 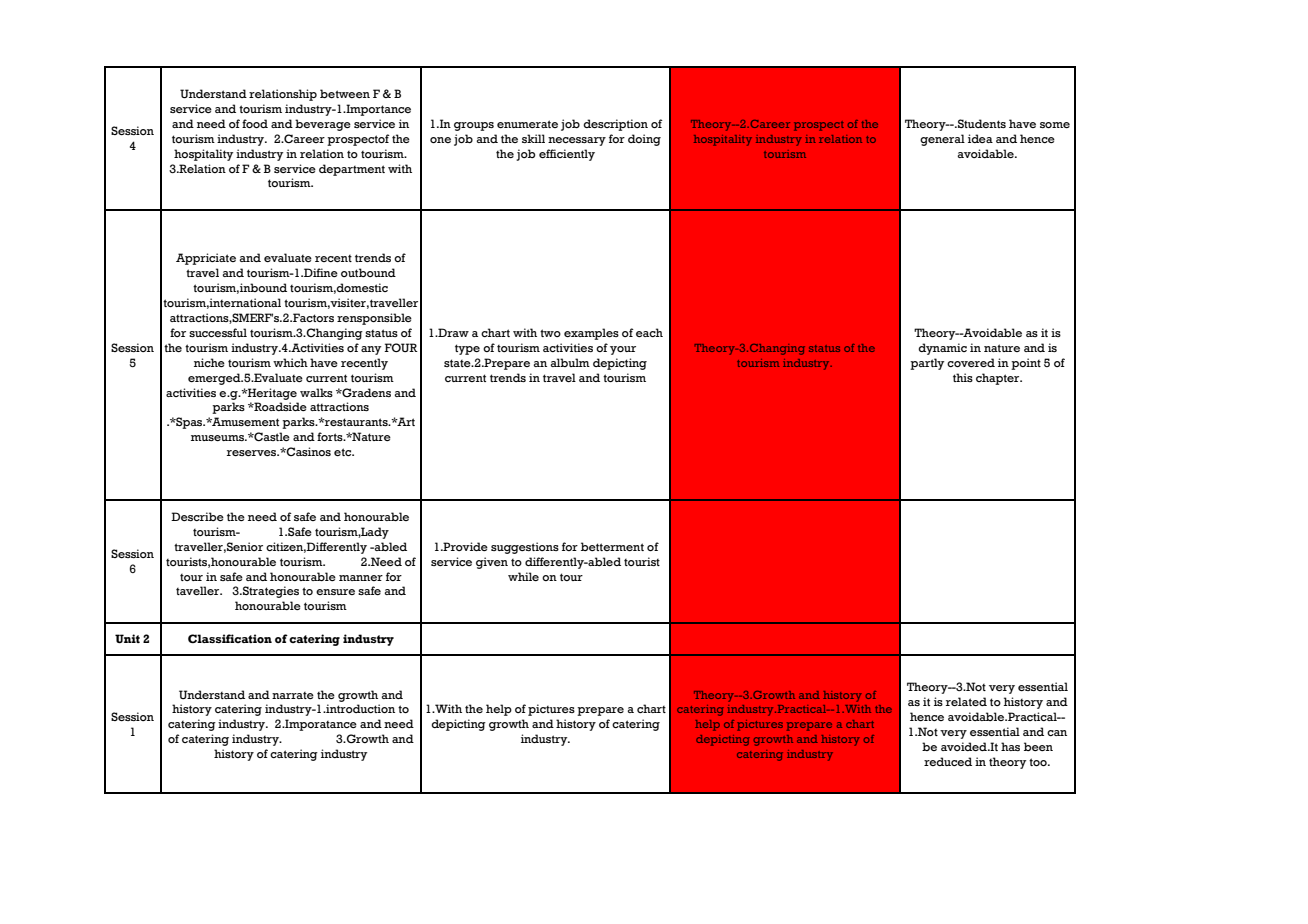 I want to click on walks, so click(x=316, y=392).
